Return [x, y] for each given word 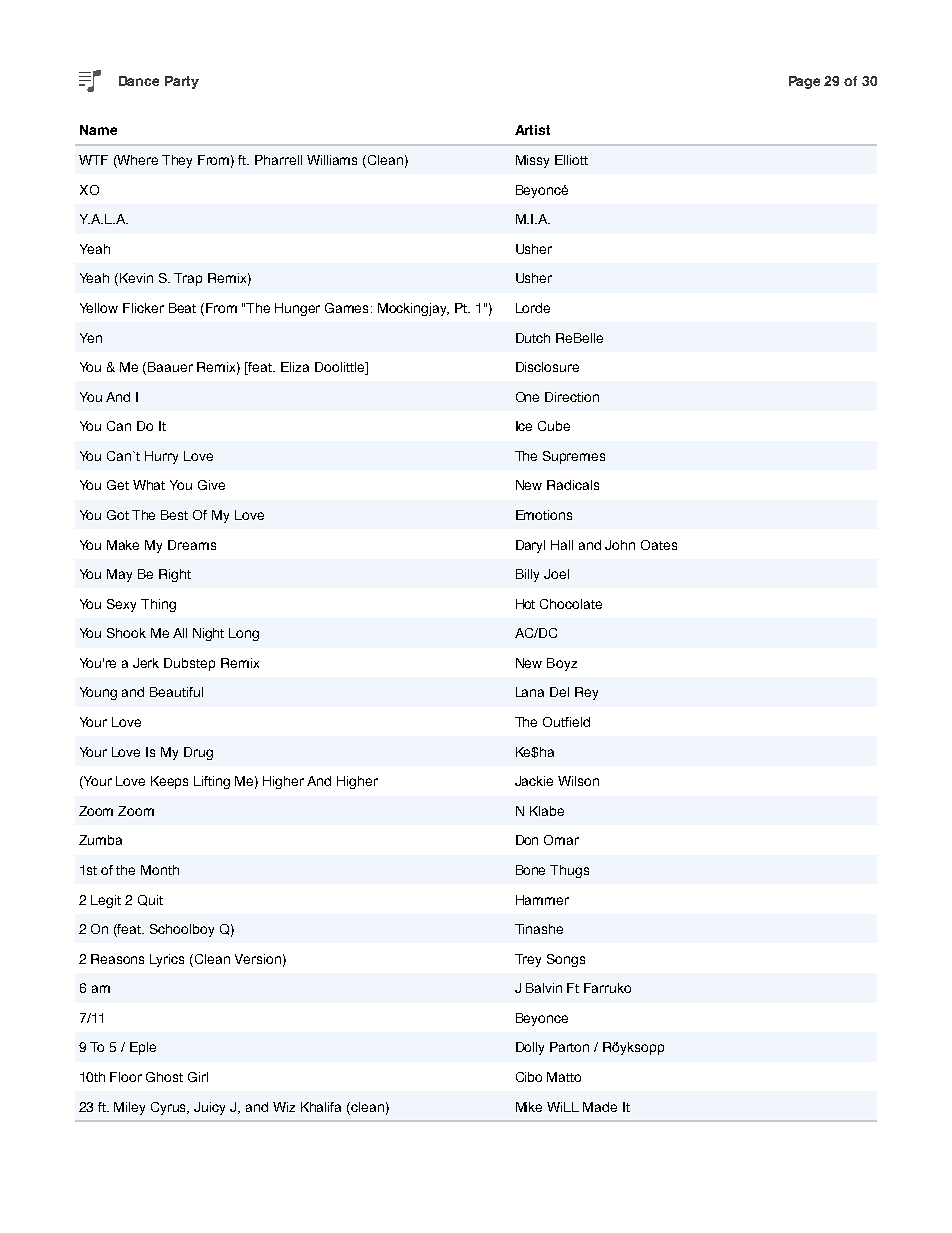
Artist [532, 130]
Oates [659, 545]
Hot [525, 604]
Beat [182, 308]
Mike [529, 1107]
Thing [158, 605]
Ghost [164, 1077]
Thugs [569, 871]
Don [527, 840]
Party [182, 82]
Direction [572, 397]
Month [160, 870]
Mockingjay [413, 309]
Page [804, 82]
